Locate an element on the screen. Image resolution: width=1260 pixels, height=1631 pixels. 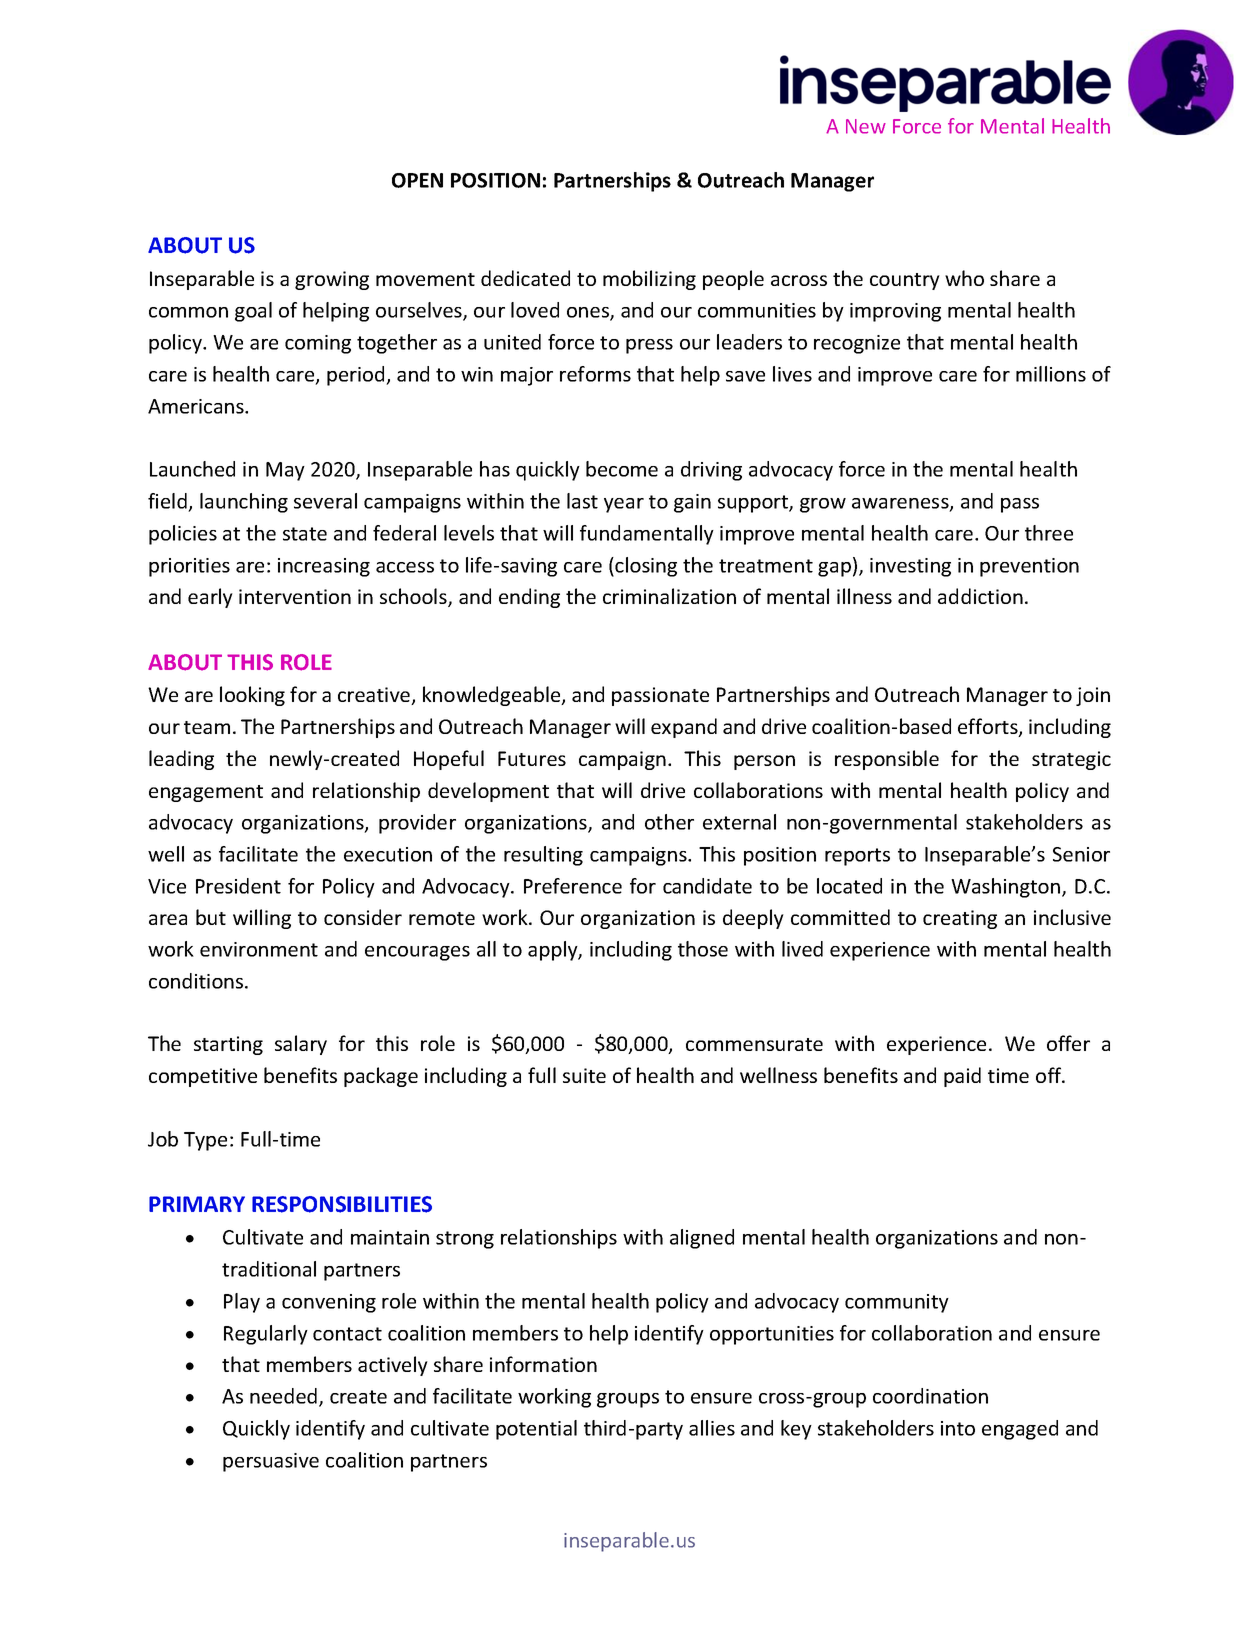
who is located at coordinates (964, 278).
